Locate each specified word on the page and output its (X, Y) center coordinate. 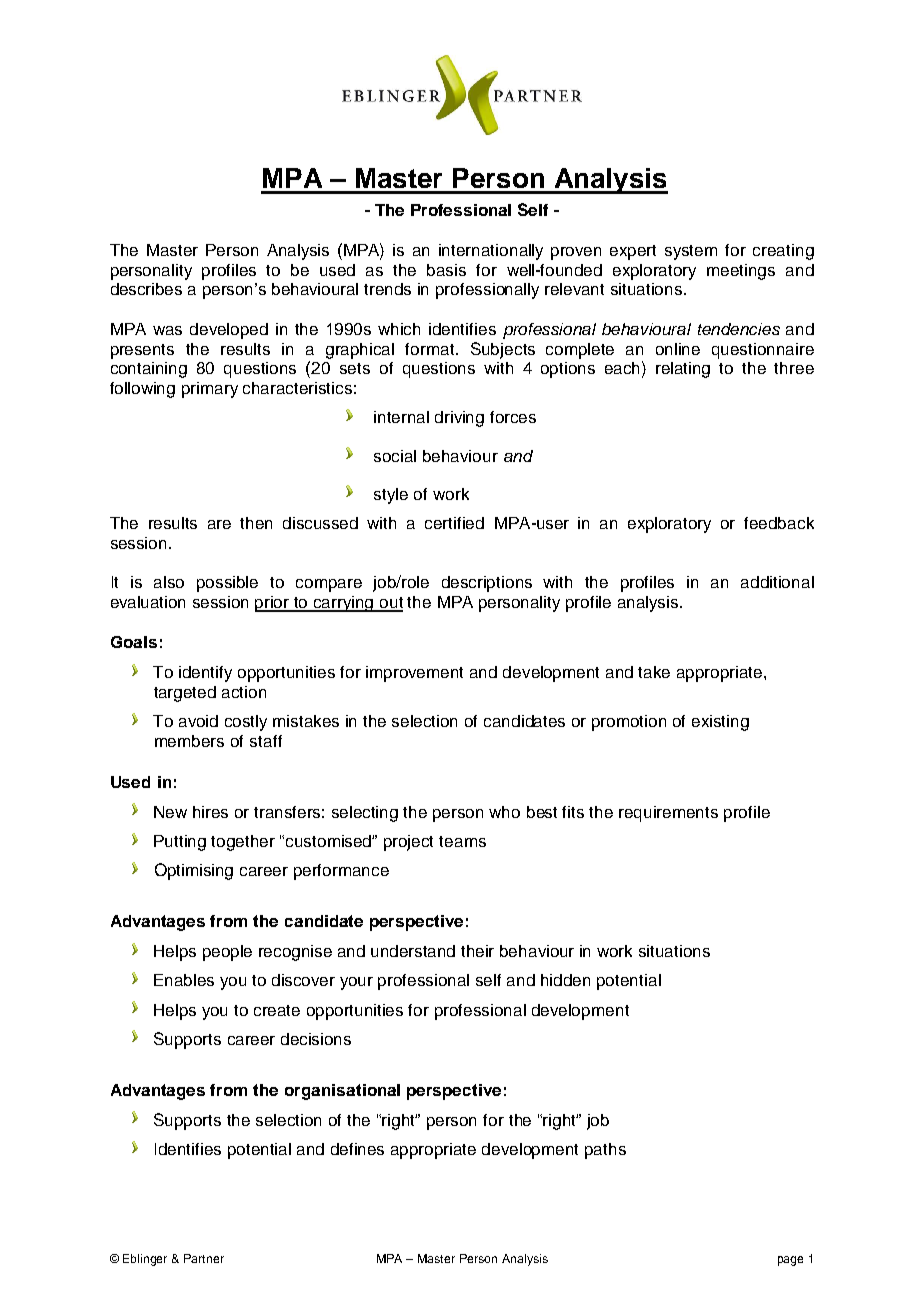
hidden (565, 980)
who (504, 812)
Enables (184, 980)
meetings (741, 272)
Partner (204, 1258)
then (256, 523)
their (477, 951)
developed (229, 331)
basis (446, 270)
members (189, 741)
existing (720, 723)
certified (454, 523)
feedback (779, 523)
